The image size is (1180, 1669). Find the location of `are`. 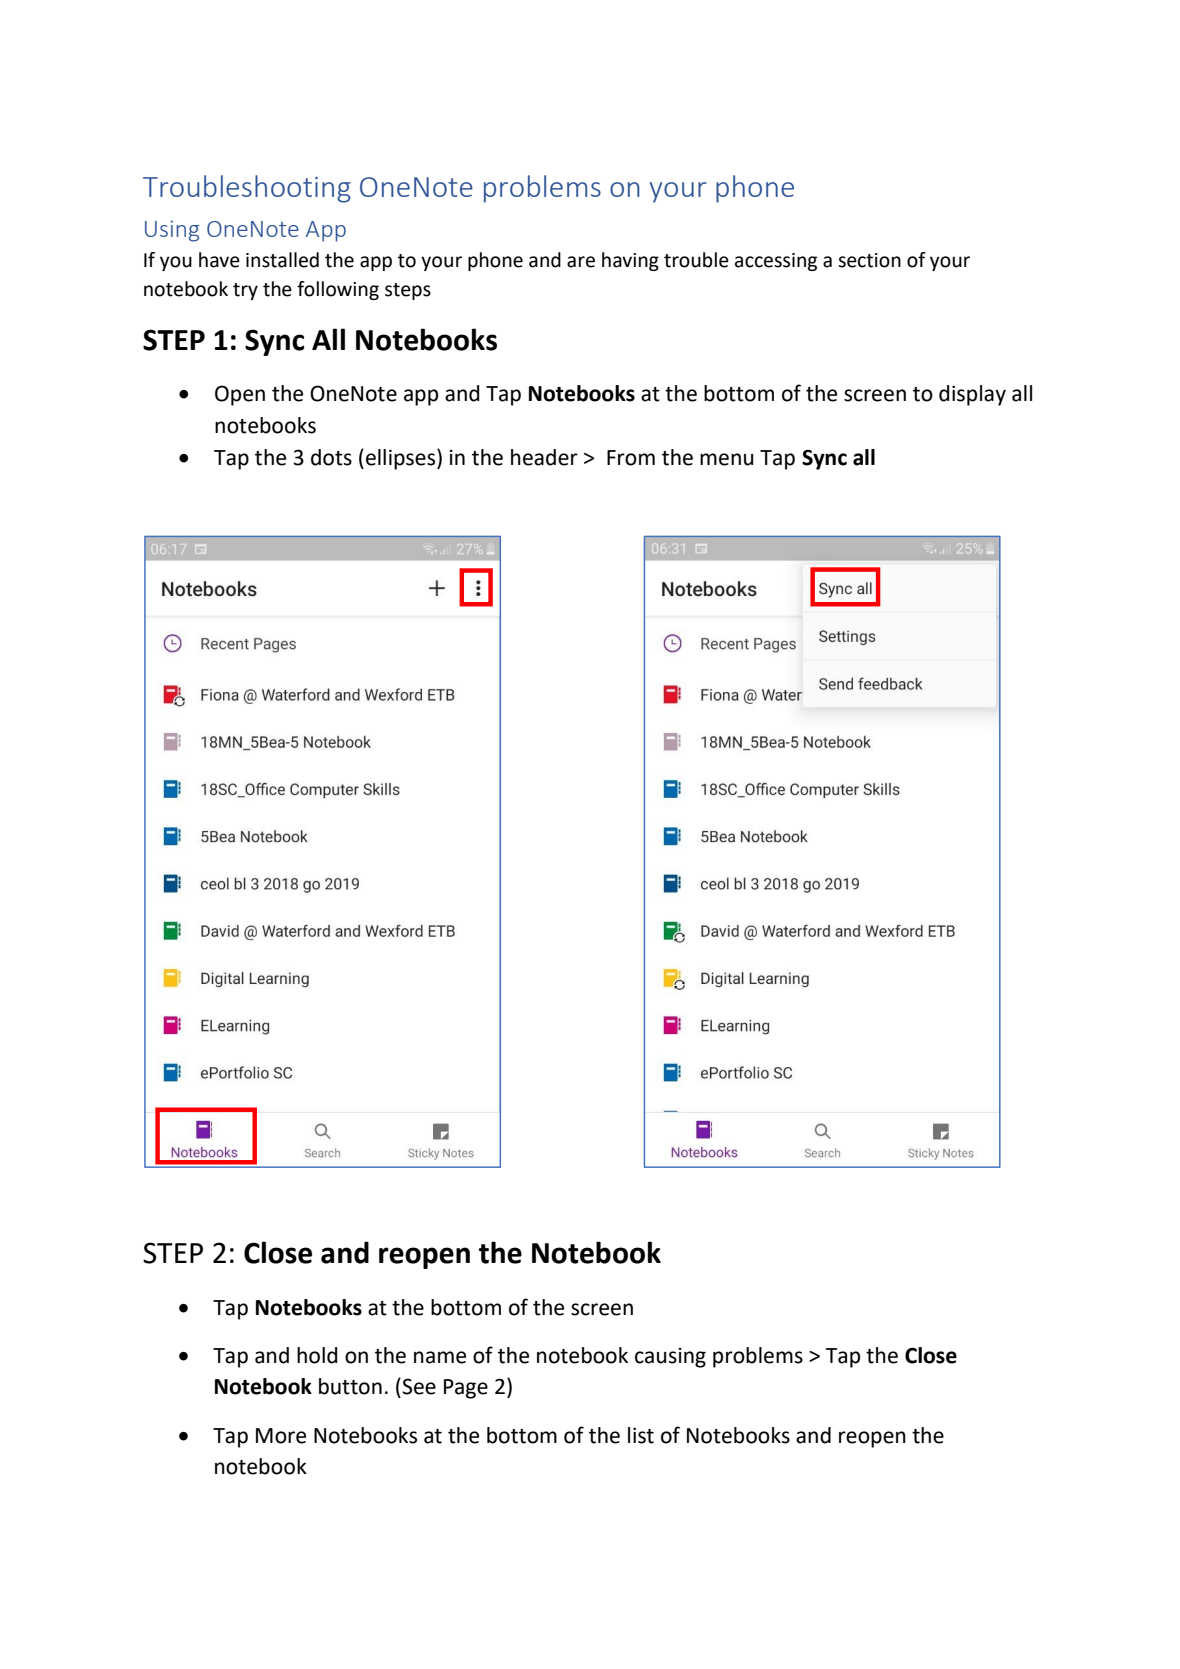

are is located at coordinates (581, 262).
